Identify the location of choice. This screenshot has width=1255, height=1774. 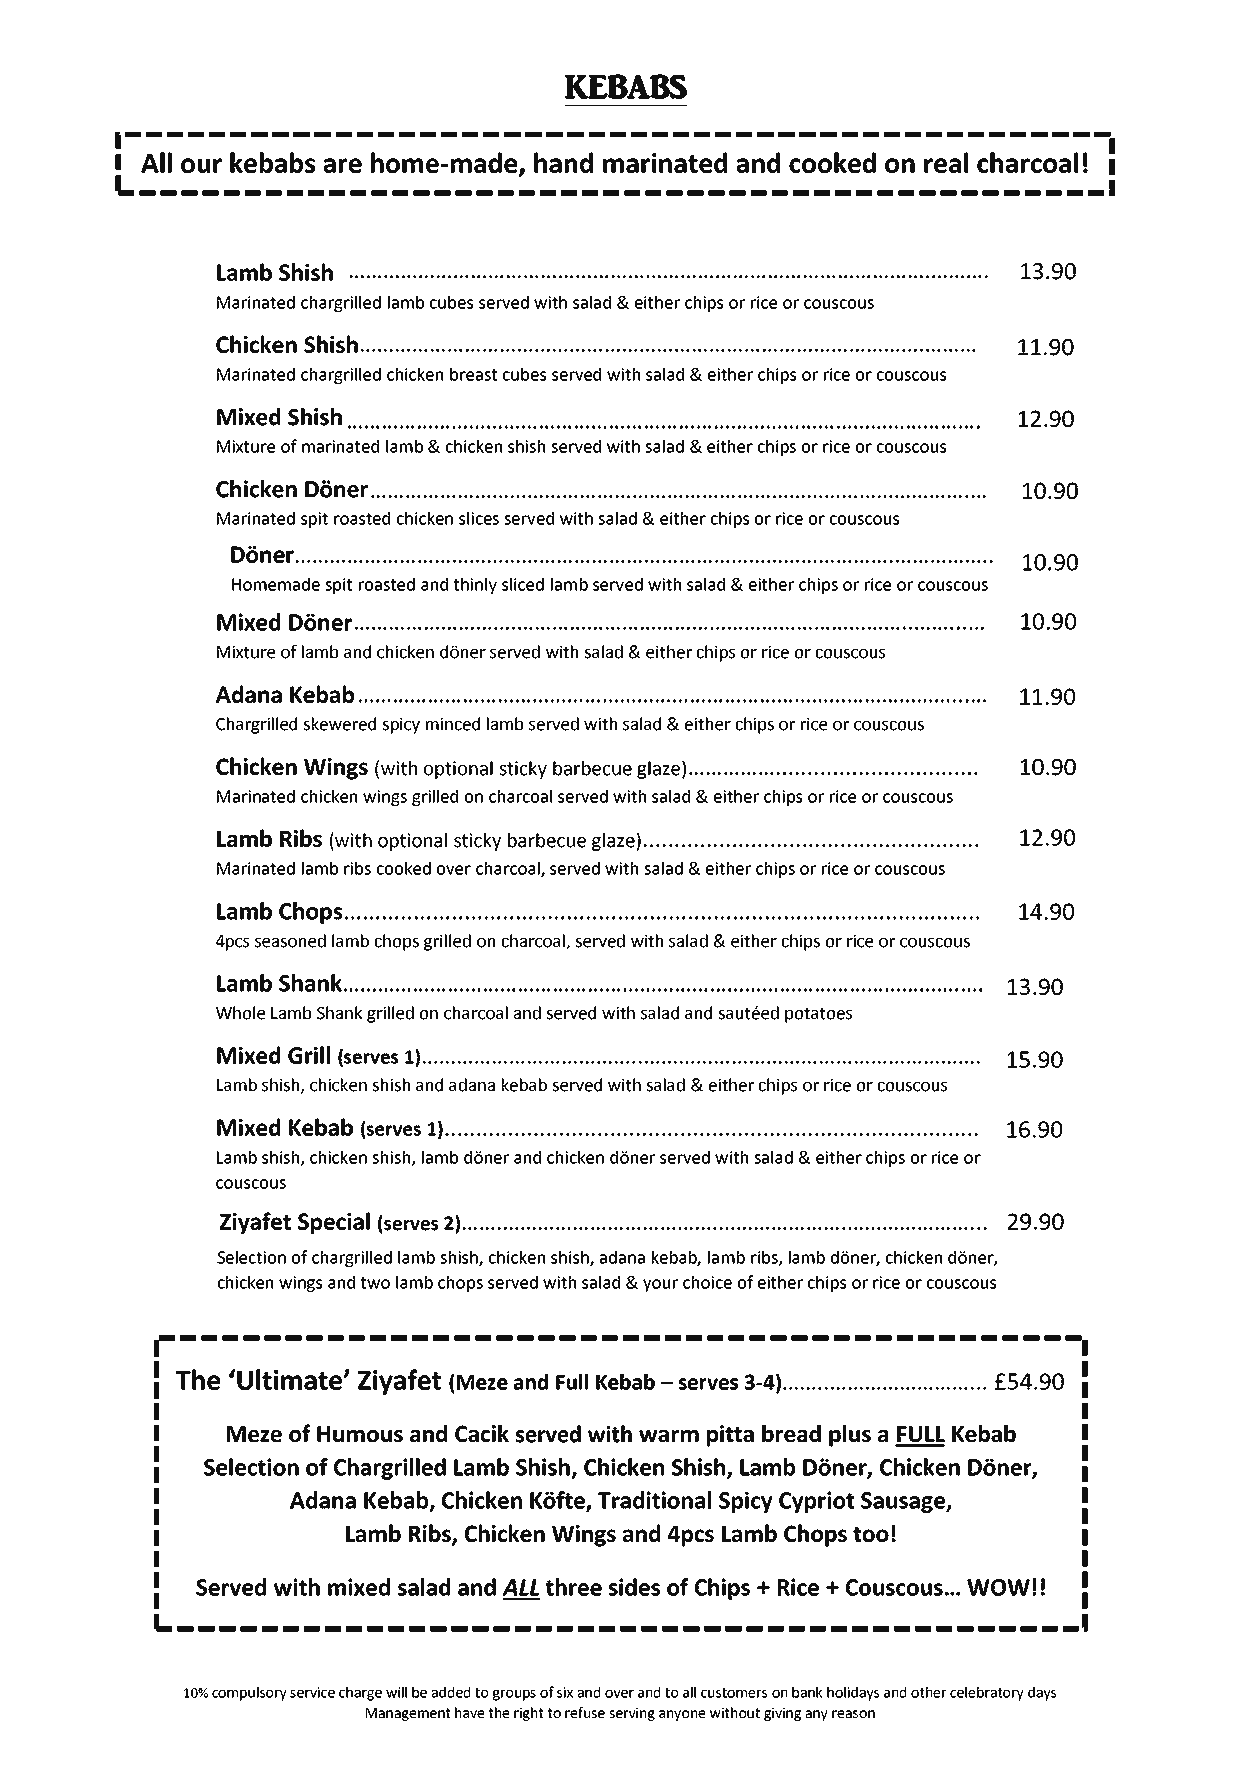
(707, 1282).
